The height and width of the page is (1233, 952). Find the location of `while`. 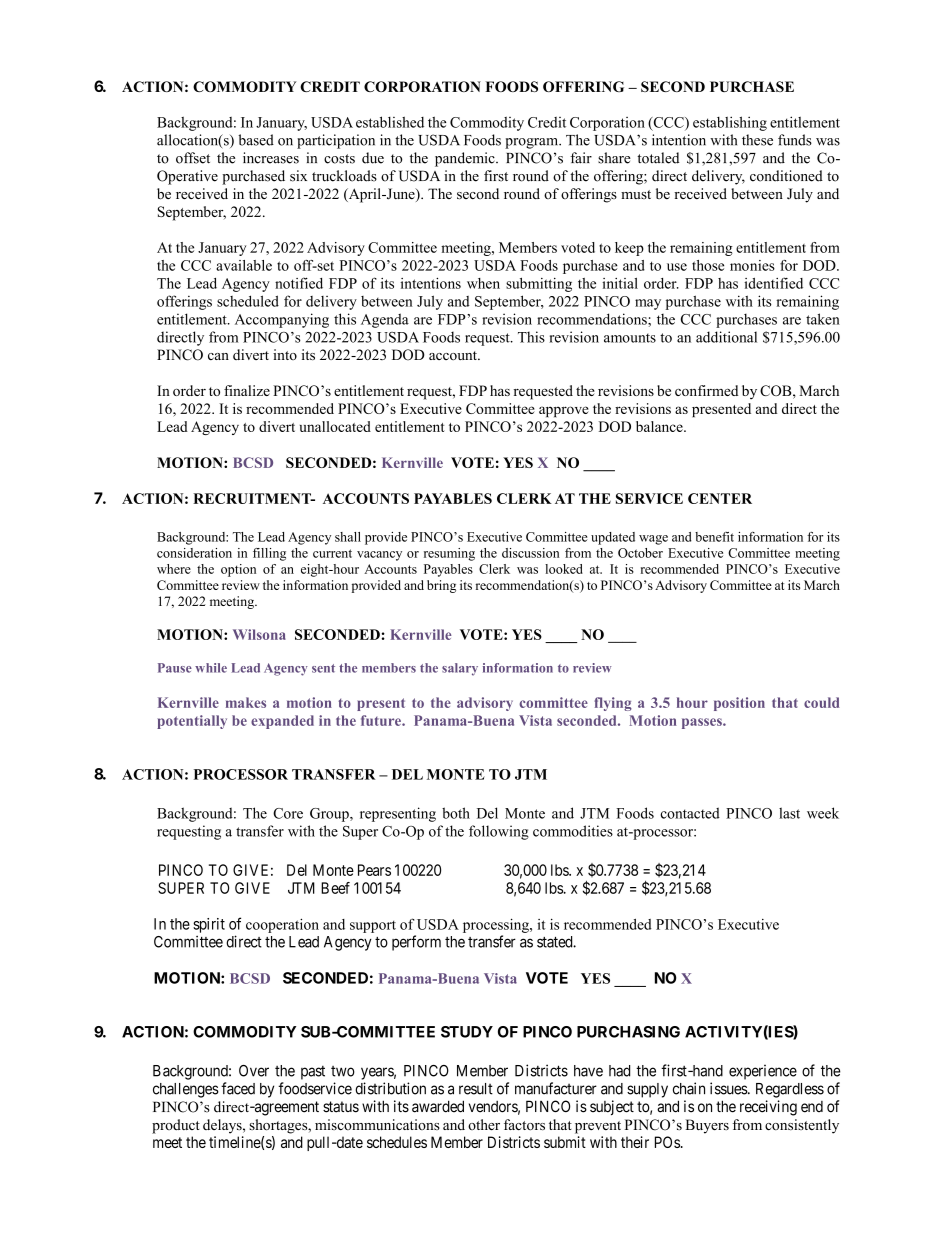

while is located at coordinates (211, 668).
